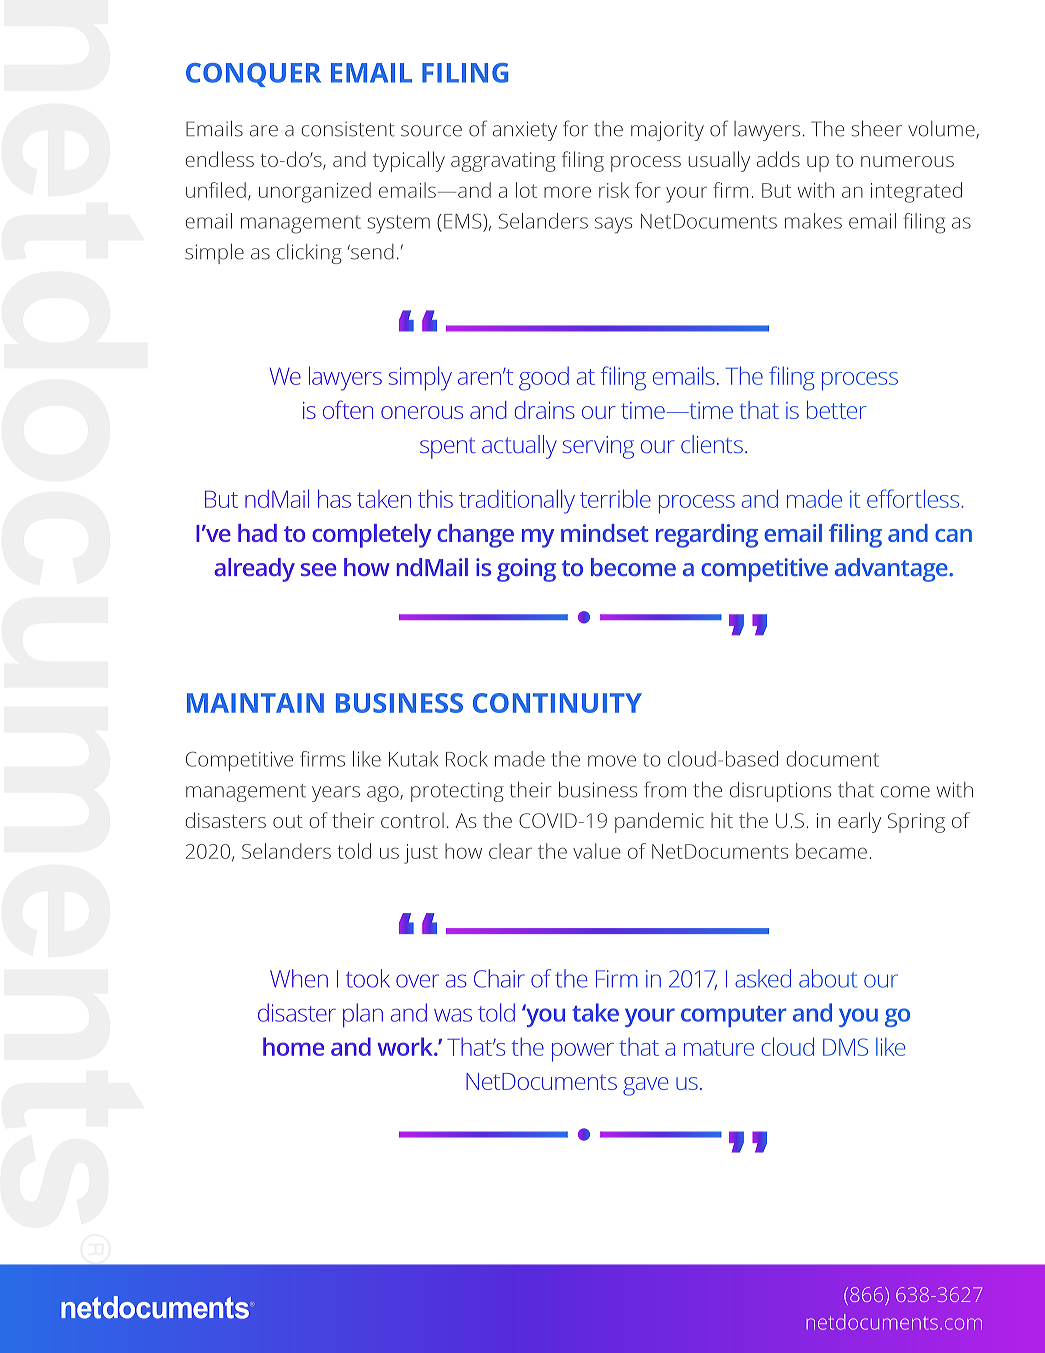 The image size is (1045, 1353). Describe the element at coordinates (526, 570) in the screenshot. I see `going` at that location.
